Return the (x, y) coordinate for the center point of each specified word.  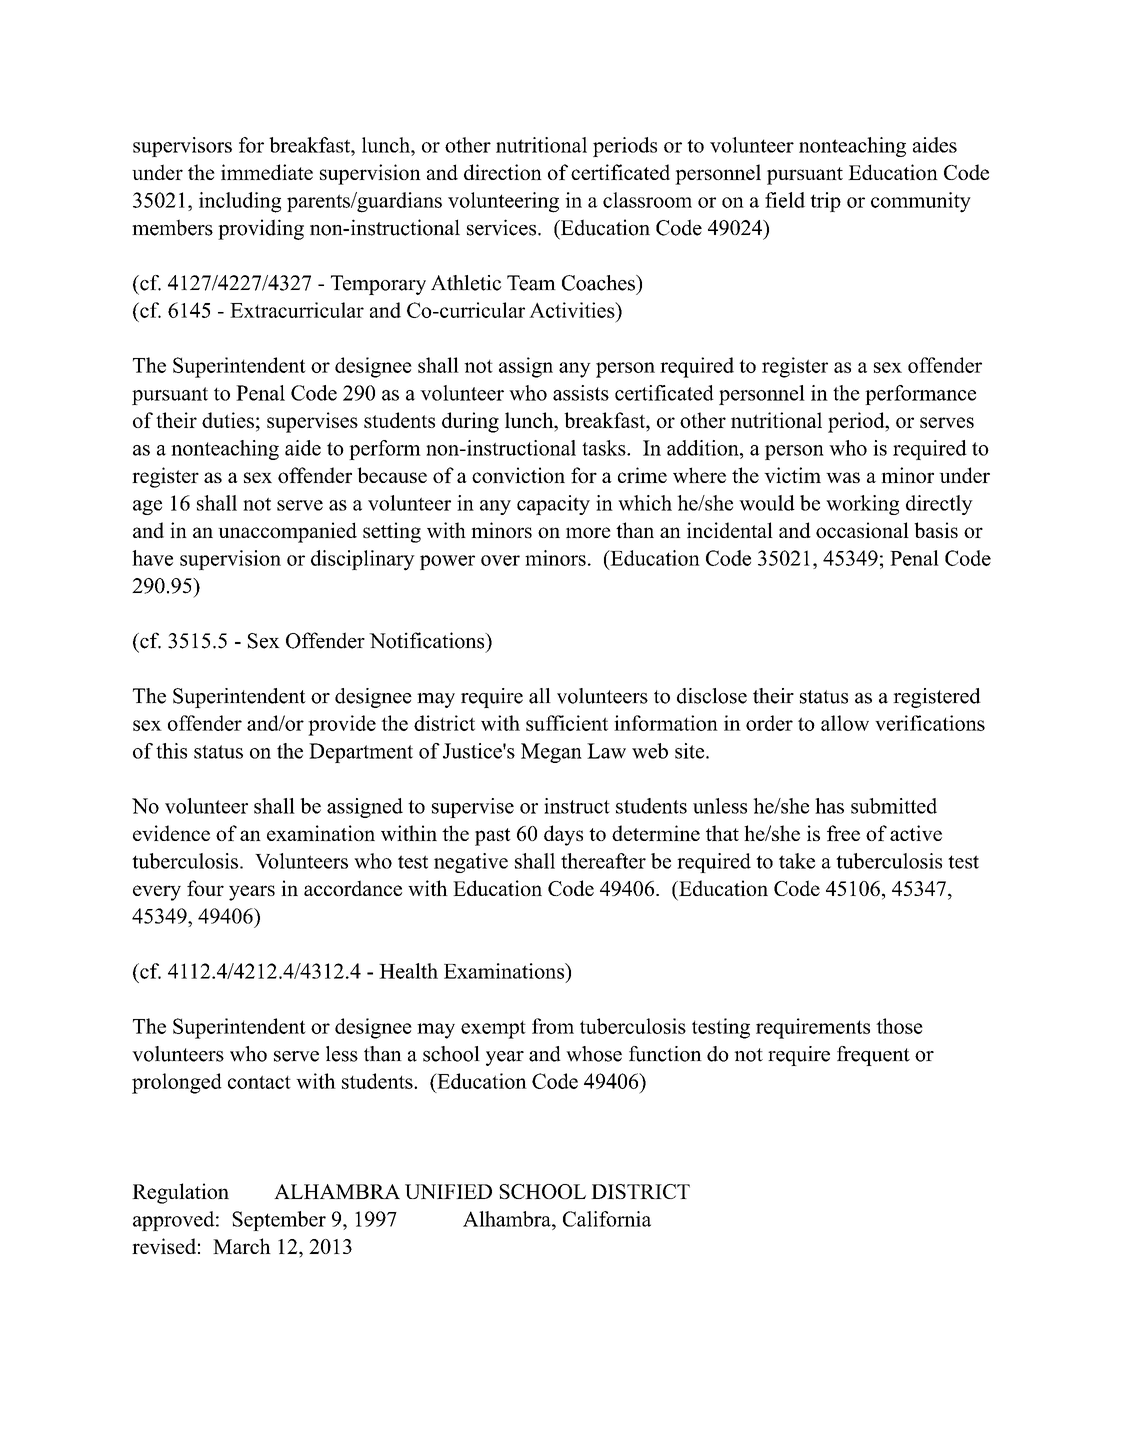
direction (503, 172)
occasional (862, 530)
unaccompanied (287, 532)
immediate (267, 172)
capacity (553, 505)
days (563, 835)
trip (825, 202)
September (279, 1221)
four (205, 888)
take (797, 861)
